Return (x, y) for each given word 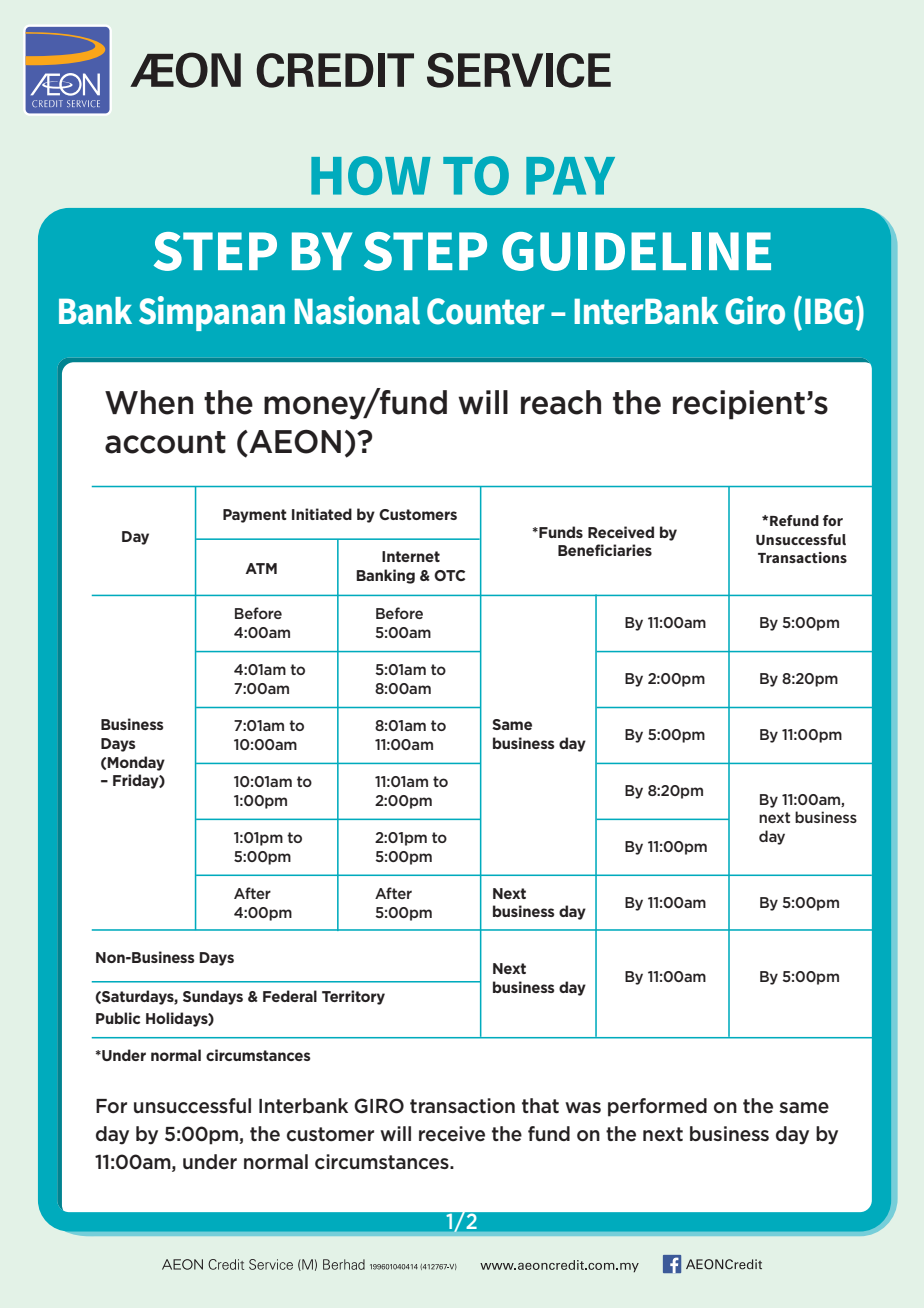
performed (657, 1107)
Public (118, 1018)
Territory (353, 997)
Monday (136, 763)
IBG (829, 311)
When (149, 402)
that (540, 1105)
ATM (261, 568)
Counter (486, 311)
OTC (449, 575)
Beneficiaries (605, 550)
